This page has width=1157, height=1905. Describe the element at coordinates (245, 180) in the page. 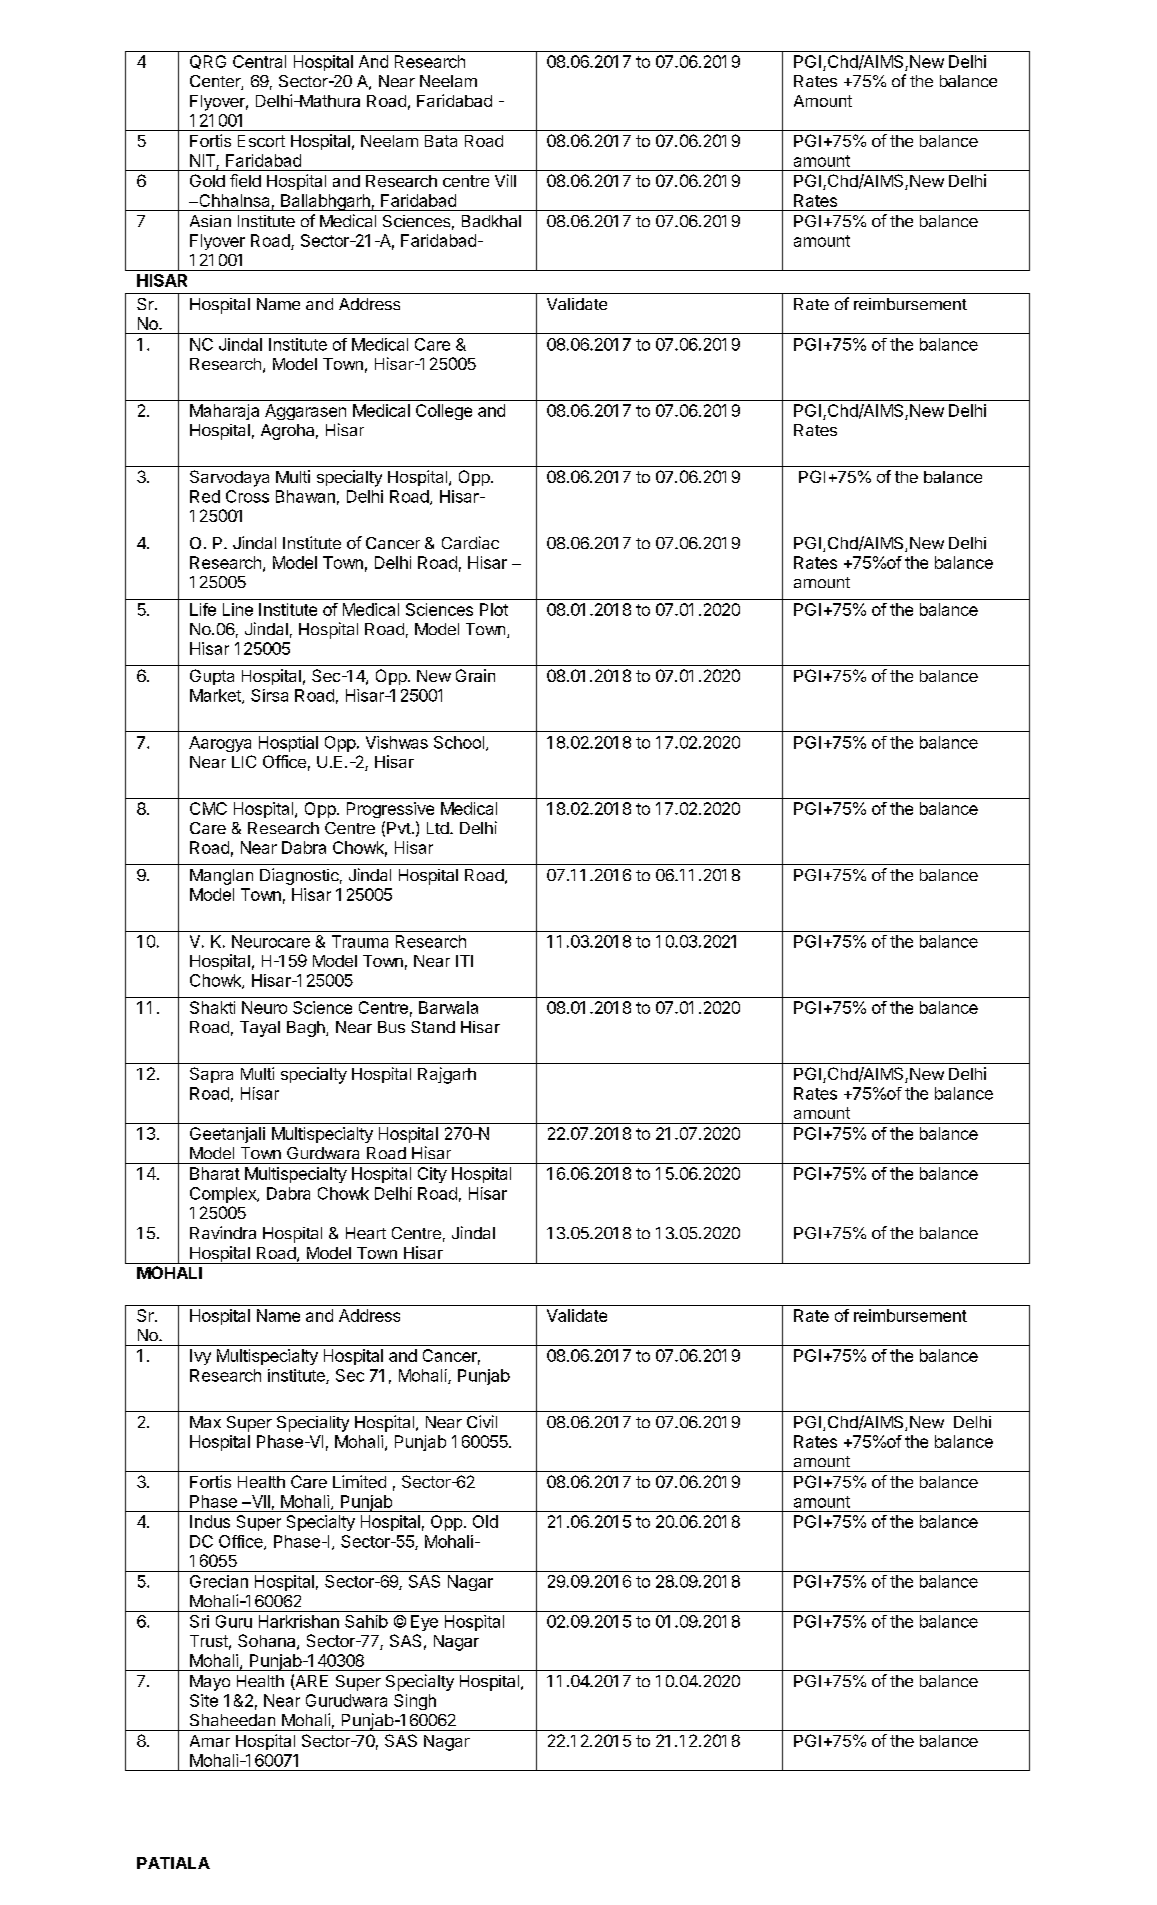

I see `field` at that location.
